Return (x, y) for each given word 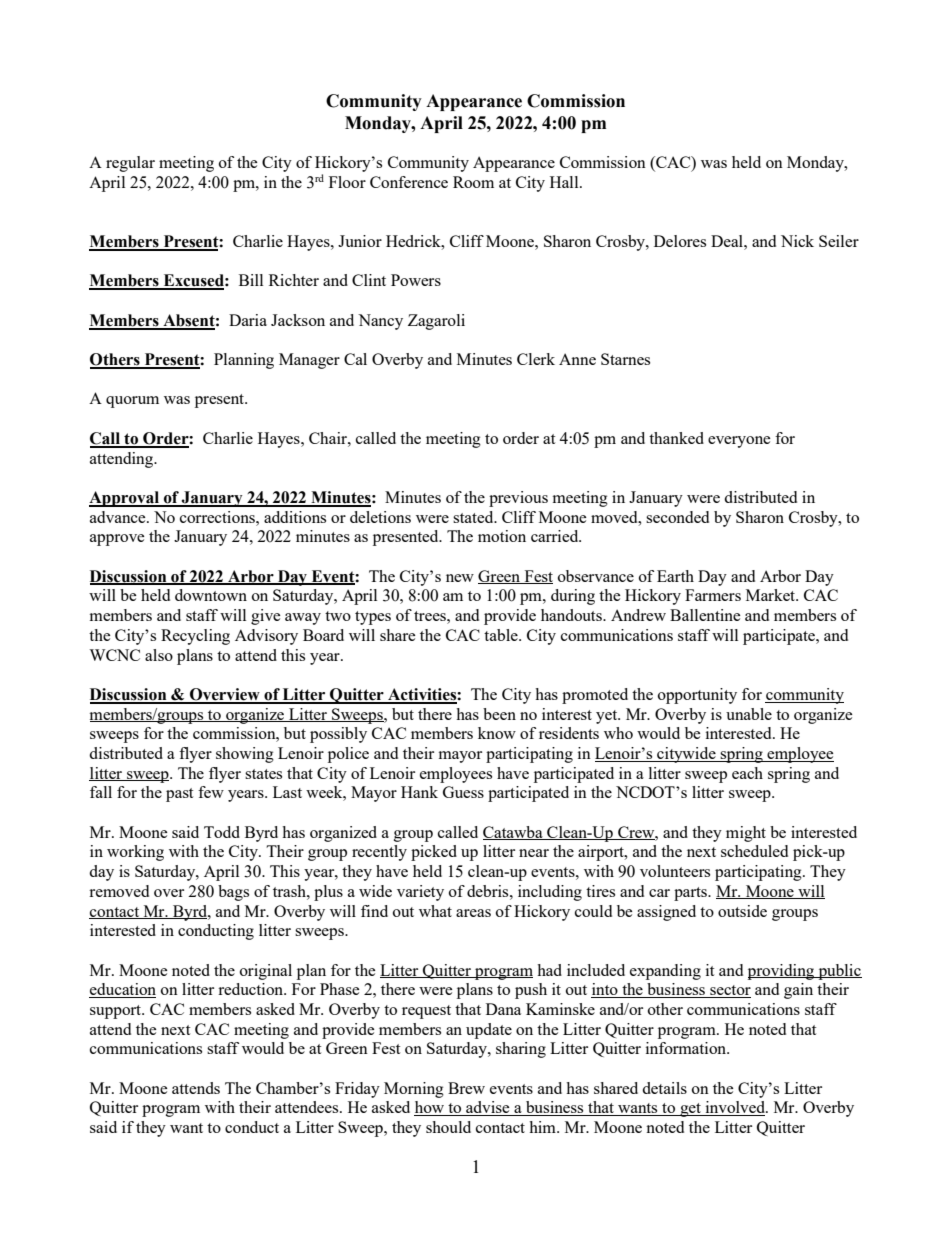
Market (771, 595)
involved (735, 1108)
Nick (797, 241)
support (117, 1012)
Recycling (195, 637)
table (502, 635)
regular (130, 164)
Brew (466, 1088)
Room (473, 182)
